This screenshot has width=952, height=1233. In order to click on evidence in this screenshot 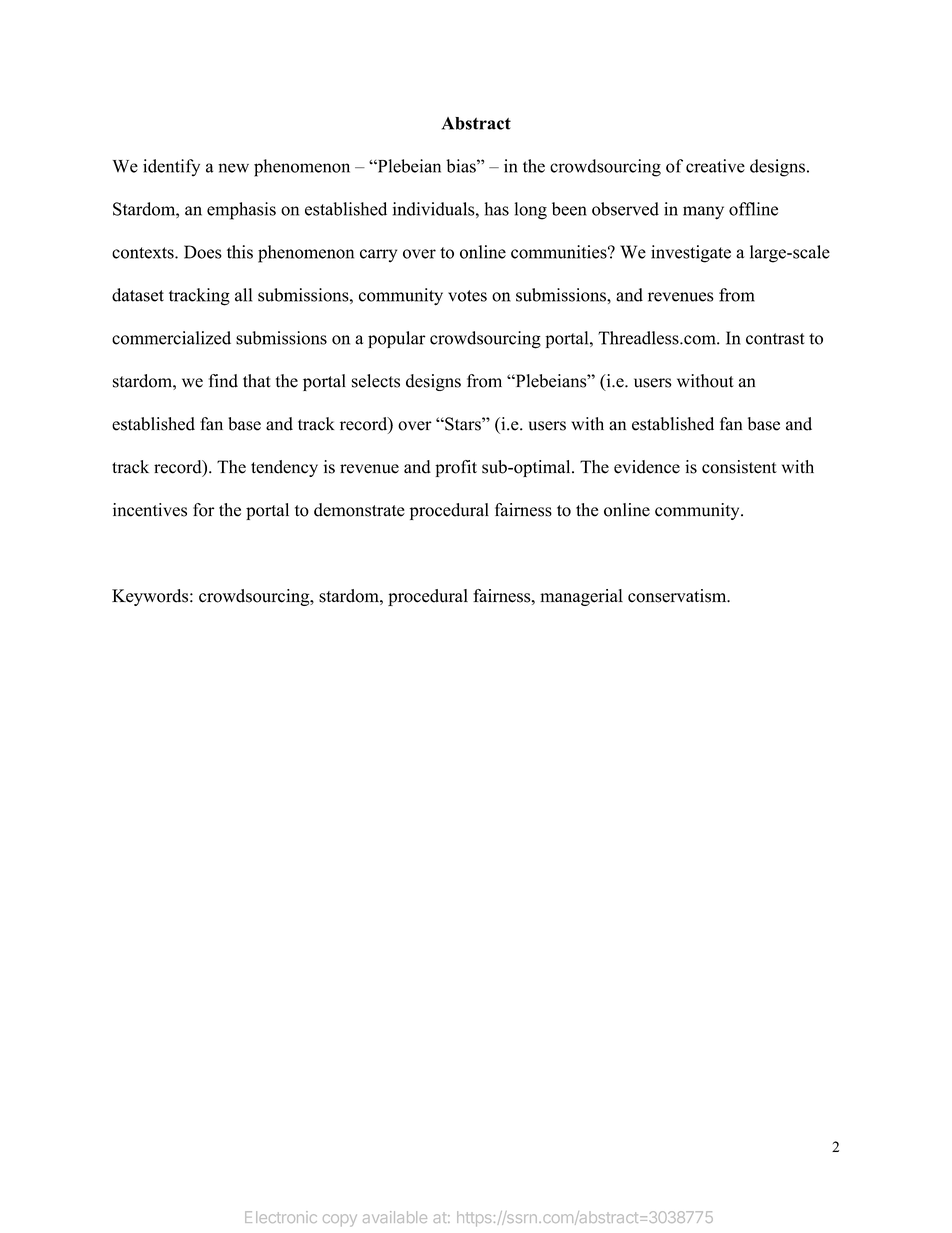, I will do `click(647, 467)`.
